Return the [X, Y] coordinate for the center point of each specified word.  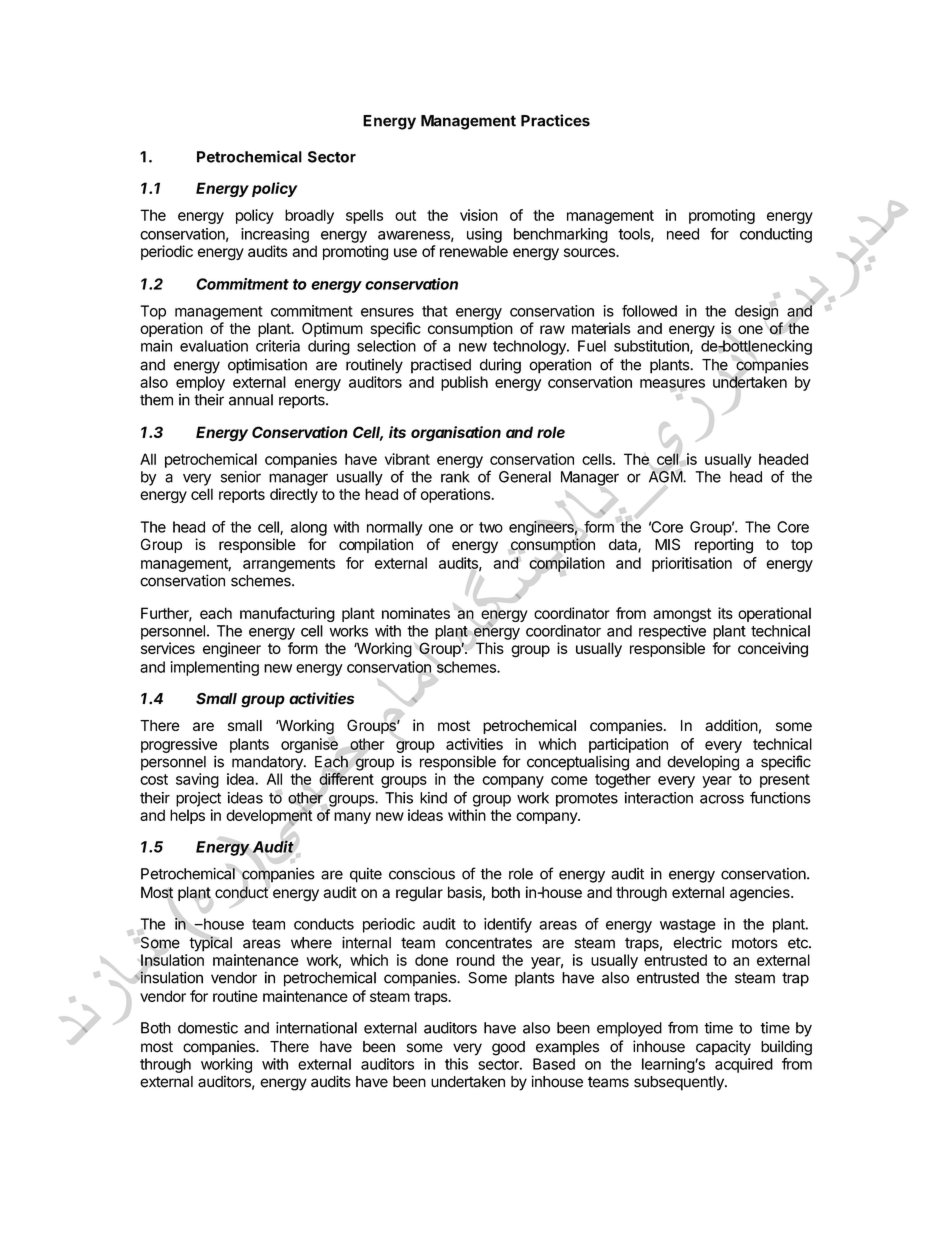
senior [241, 477]
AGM [666, 476]
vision [479, 215]
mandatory [268, 763]
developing [703, 763]
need [683, 234]
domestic [208, 1028]
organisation [456, 434]
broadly [309, 216]
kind [433, 798]
